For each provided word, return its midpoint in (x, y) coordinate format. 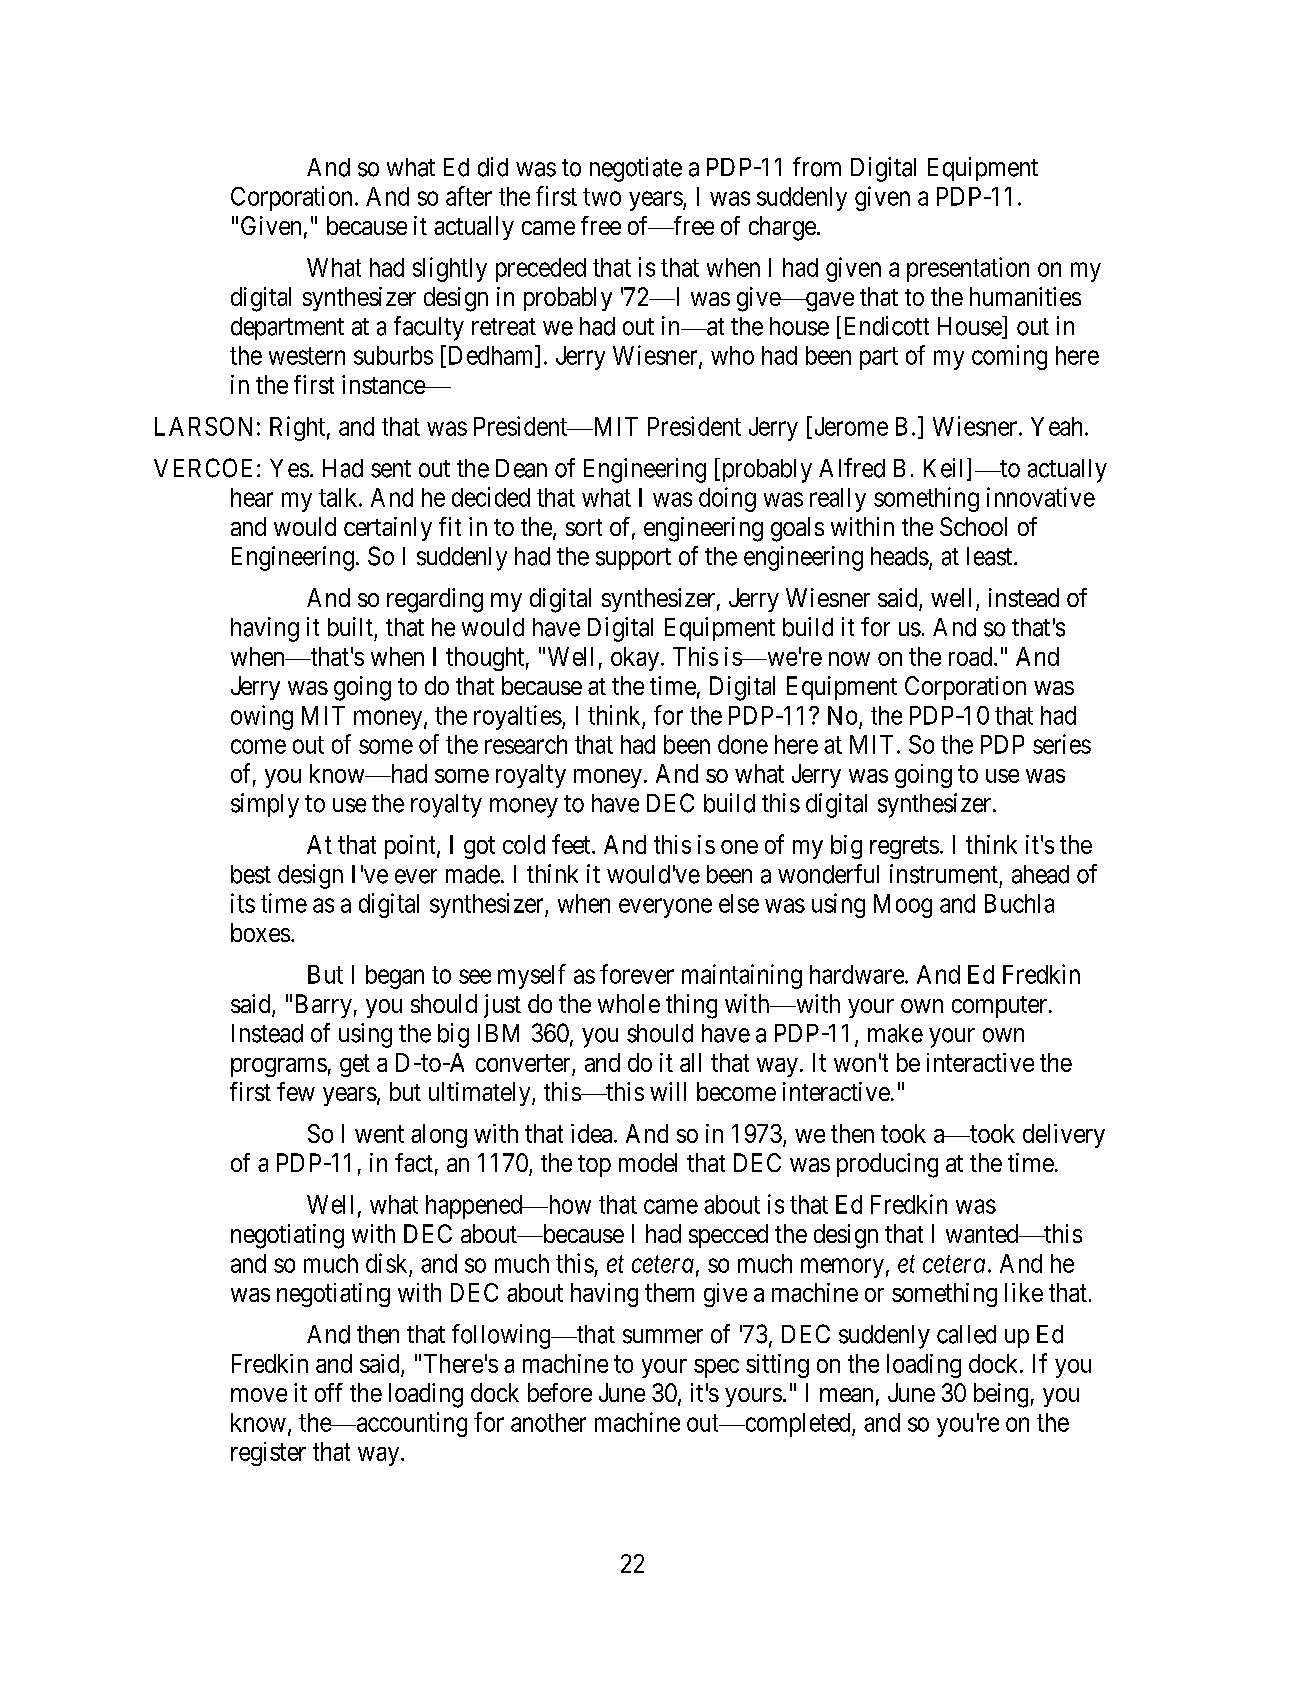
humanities (1025, 296)
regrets (904, 848)
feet (572, 844)
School (973, 526)
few (296, 1091)
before (560, 1392)
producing (887, 1165)
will (668, 1091)
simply (265, 805)
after (469, 196)
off (329, 1392)
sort (584, 527)
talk (339, 497)
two (602, 197)
